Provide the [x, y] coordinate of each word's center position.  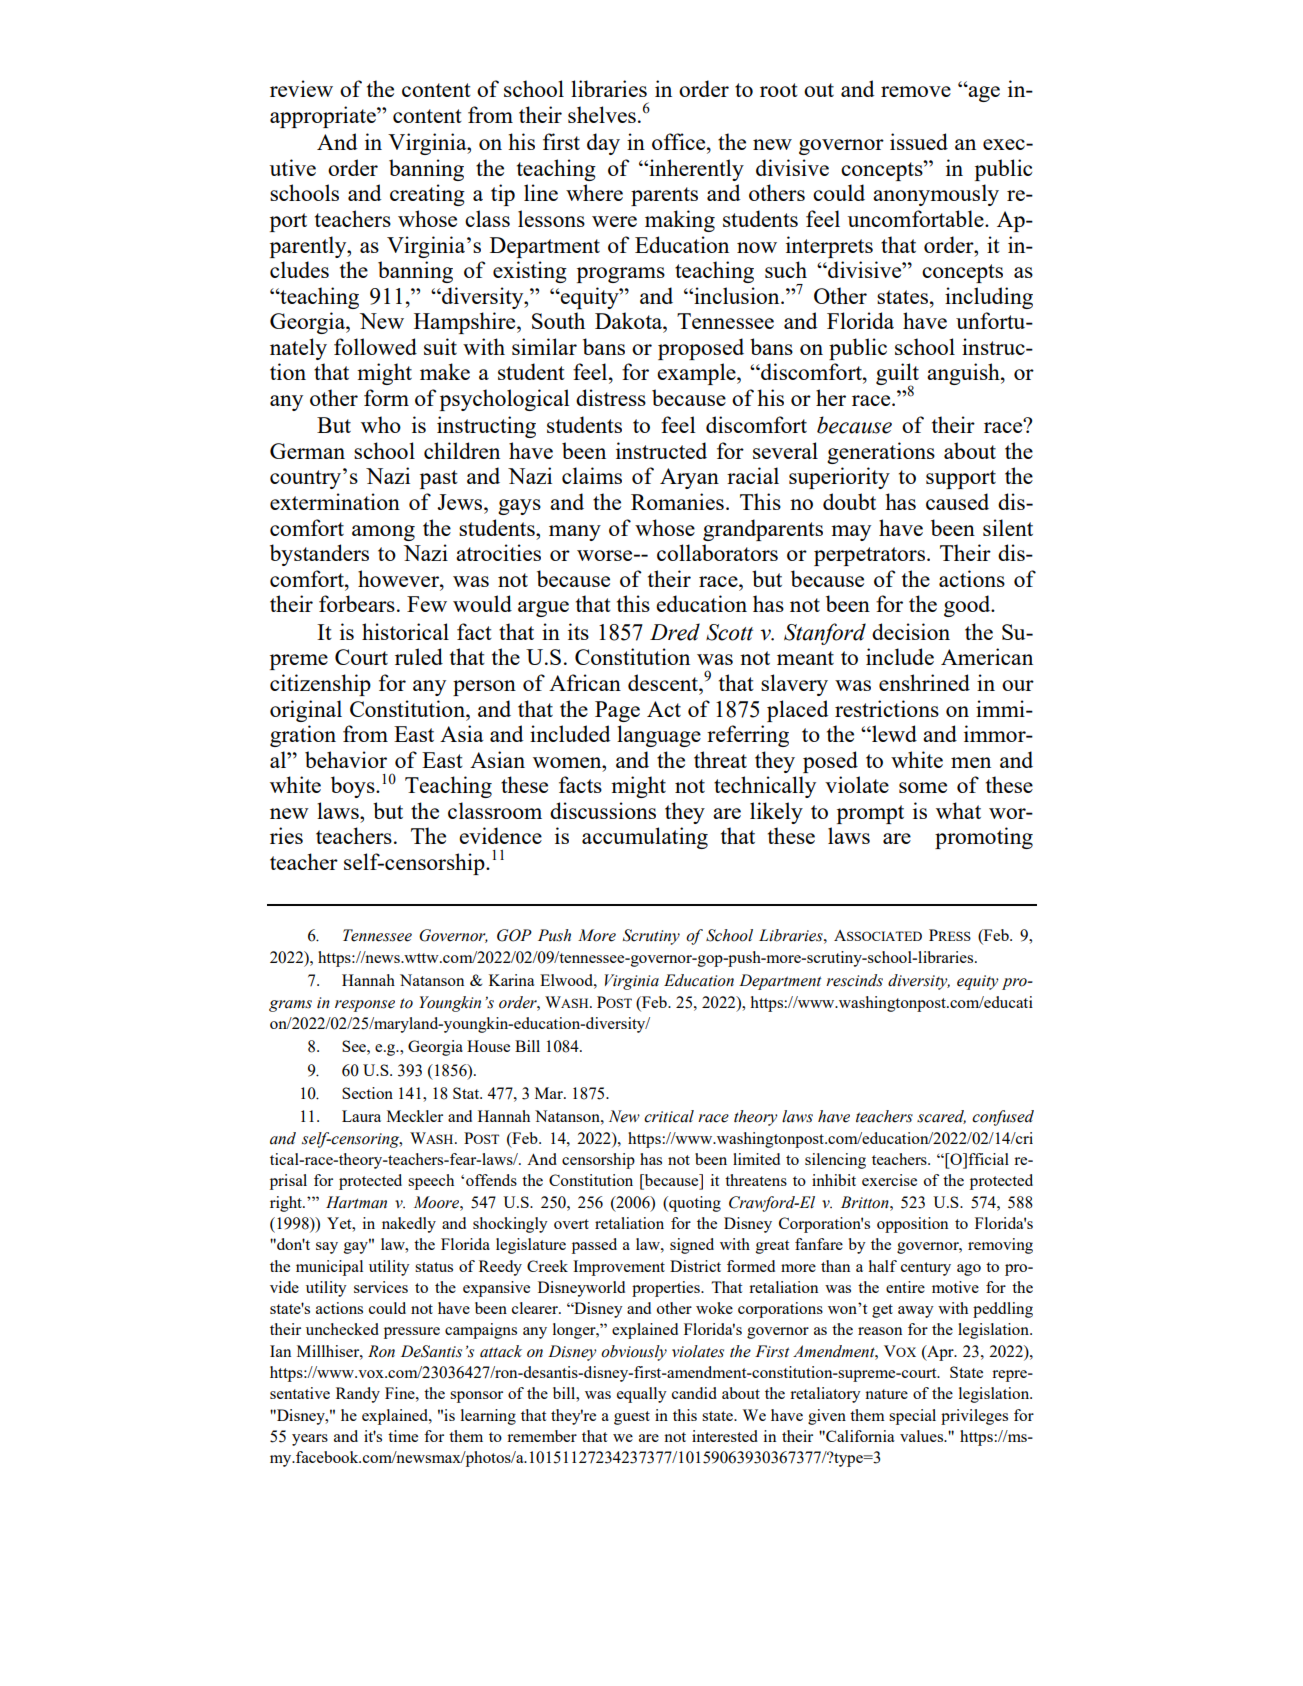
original [306, 711]
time [403, 1436]
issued [919, 141]
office [680, 141]
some [923, 787]
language [659, 736]
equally [642, 1395]
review [301, 88]
